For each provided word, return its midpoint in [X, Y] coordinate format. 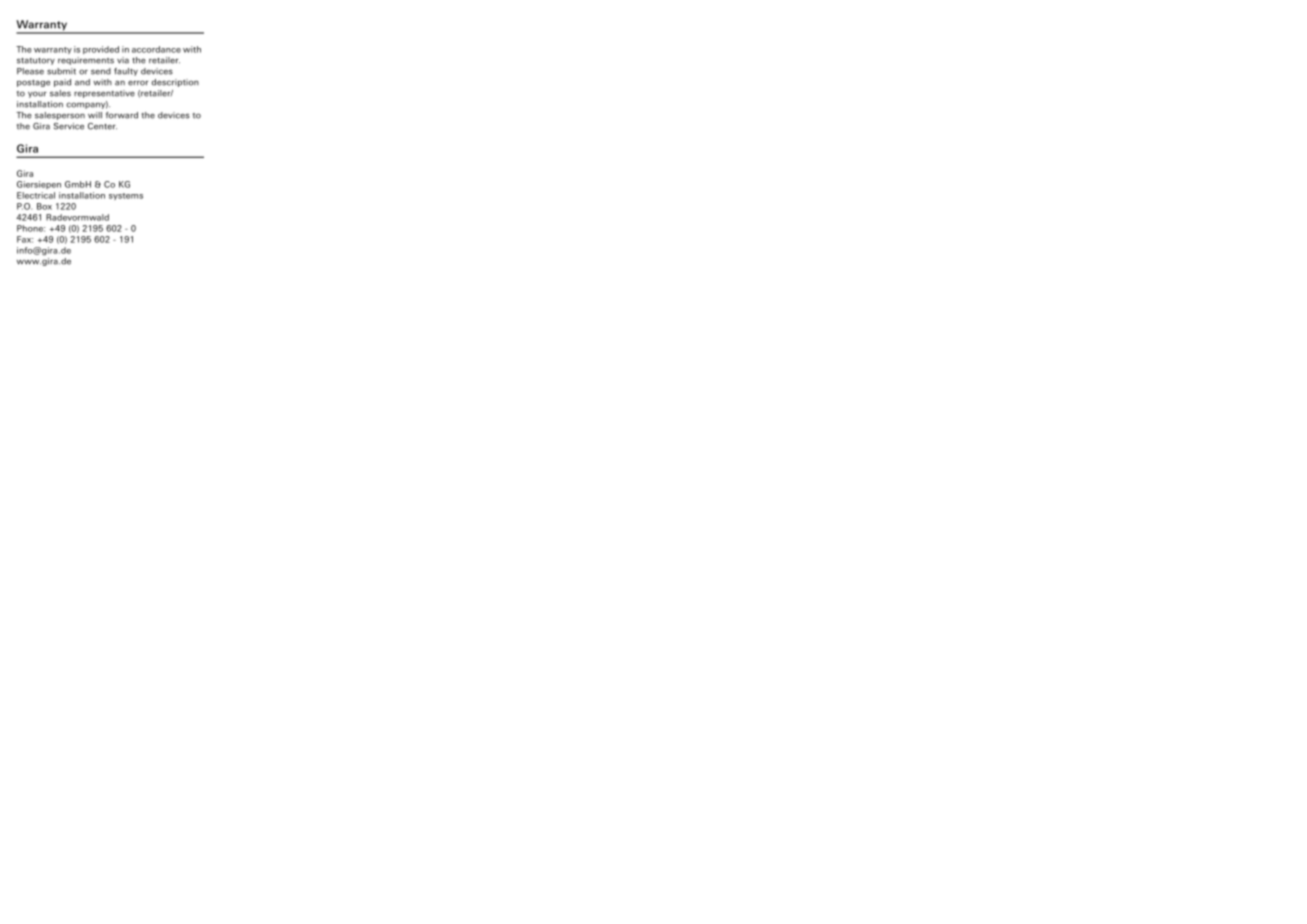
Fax [25, 239]
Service [69, 126]
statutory [36, 61]
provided [101, 50]
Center [102, 126]
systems [126, 196]
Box [44, 206]
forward [122, 115]
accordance [156, 49]
